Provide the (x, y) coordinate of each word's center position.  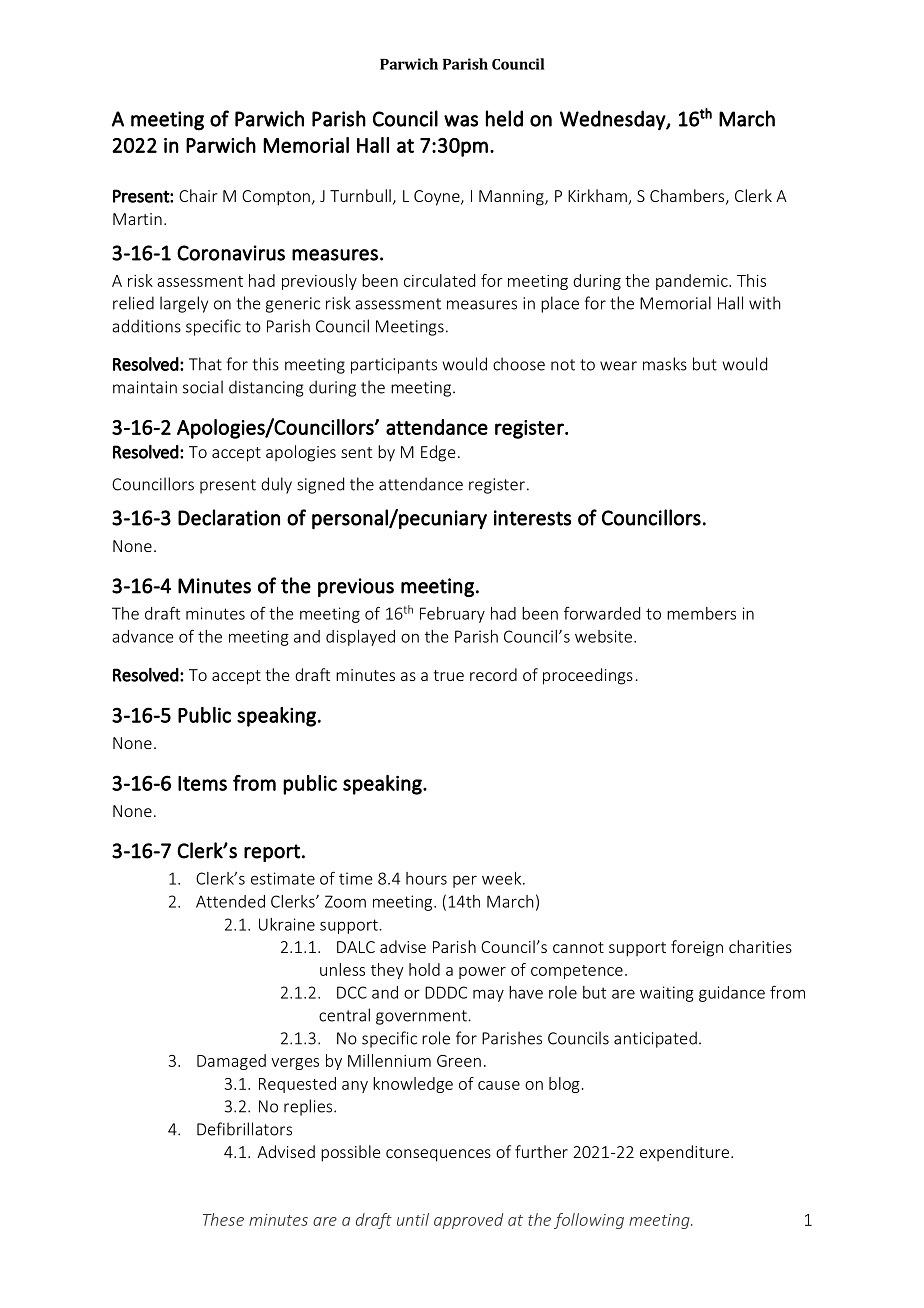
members (701, 613)
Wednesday (613, 120)
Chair (198, 195)
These (223, 1219)
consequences (438, 1155)
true (448, 675)
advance (143, 636)
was (461, 121)
